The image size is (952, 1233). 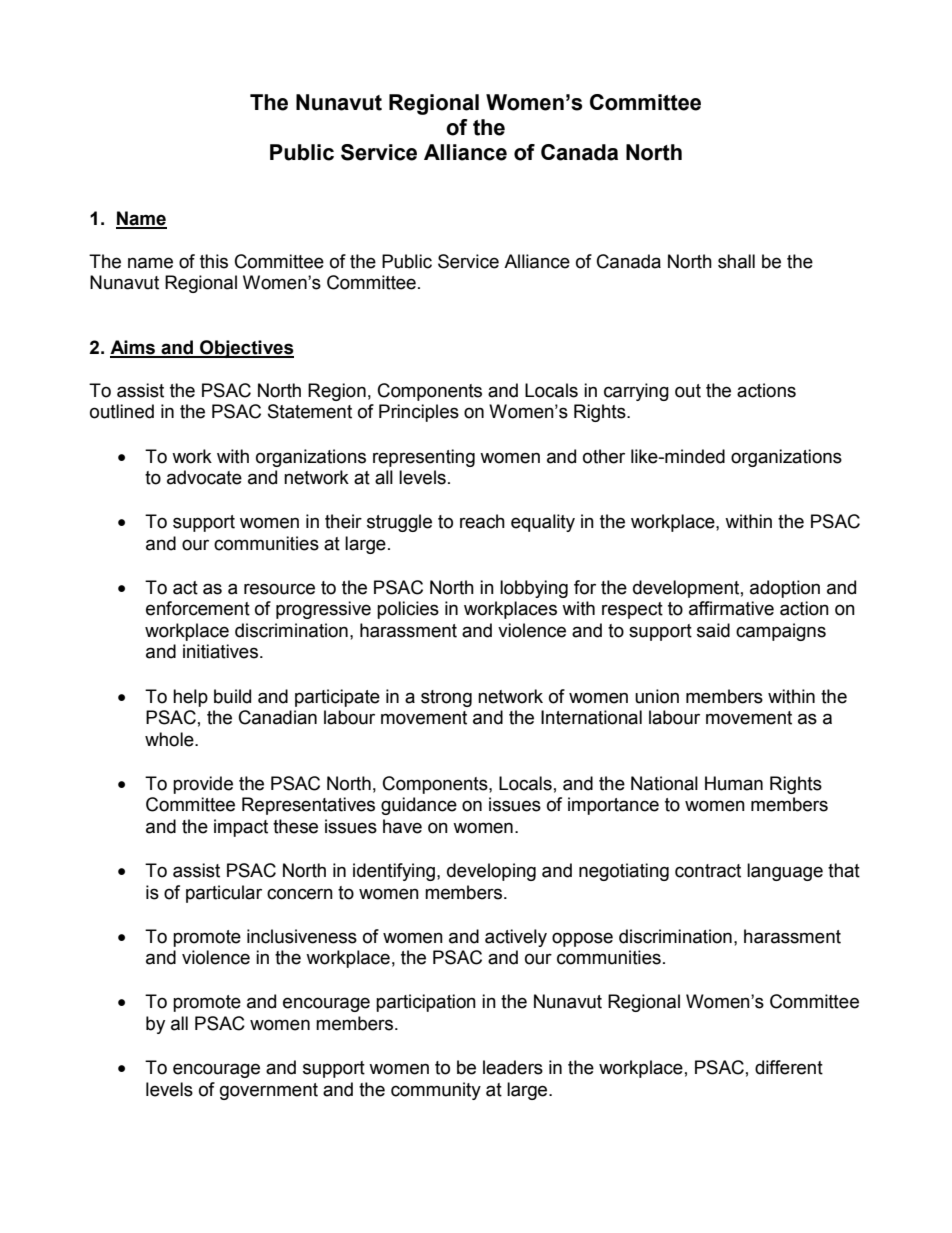 I want to click on reach, so click(x=482, y=521).
